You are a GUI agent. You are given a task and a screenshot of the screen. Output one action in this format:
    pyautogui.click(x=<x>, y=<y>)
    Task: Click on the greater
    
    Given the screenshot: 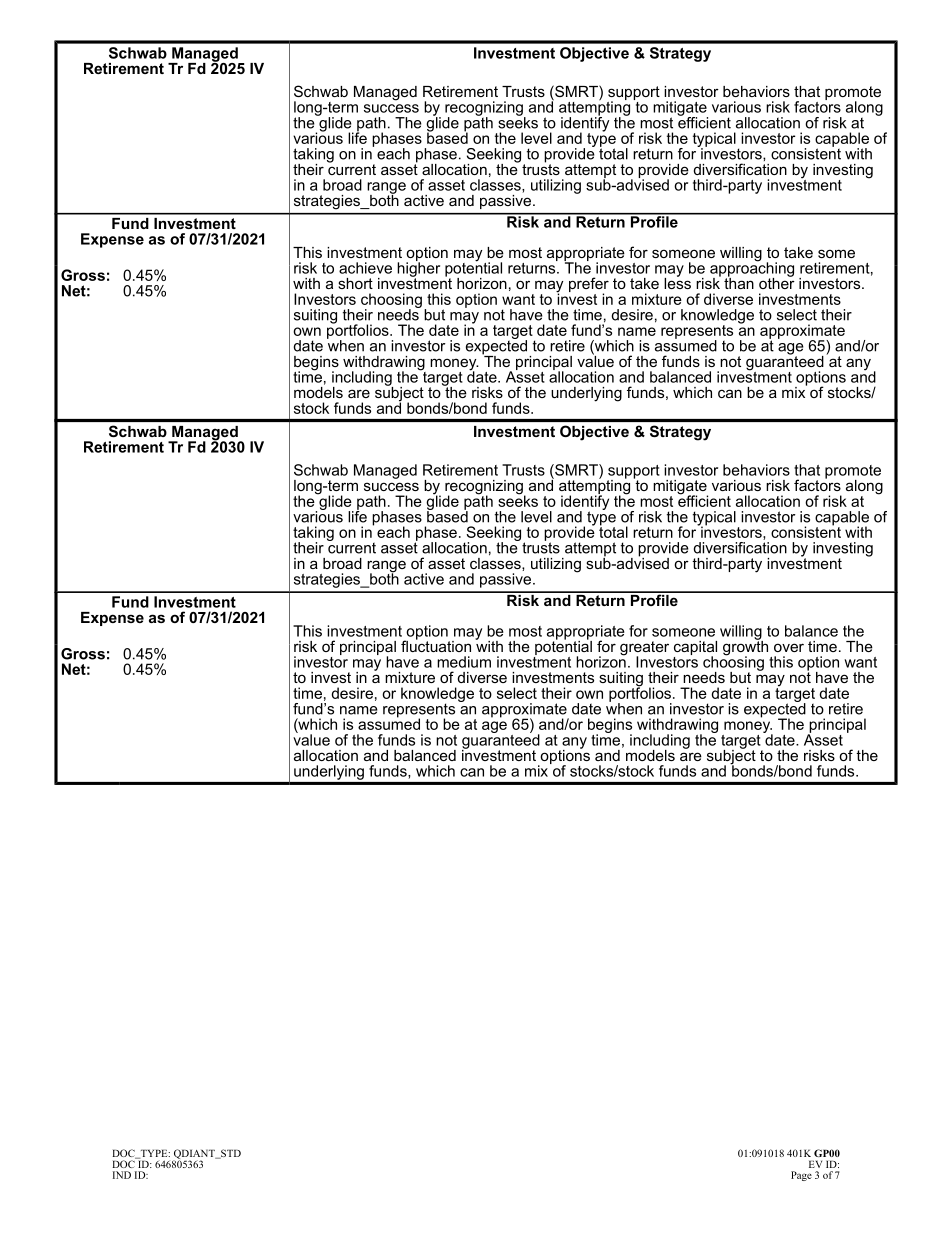 What is the action you would take?
    pyautogui.click(x=644, y=649)
